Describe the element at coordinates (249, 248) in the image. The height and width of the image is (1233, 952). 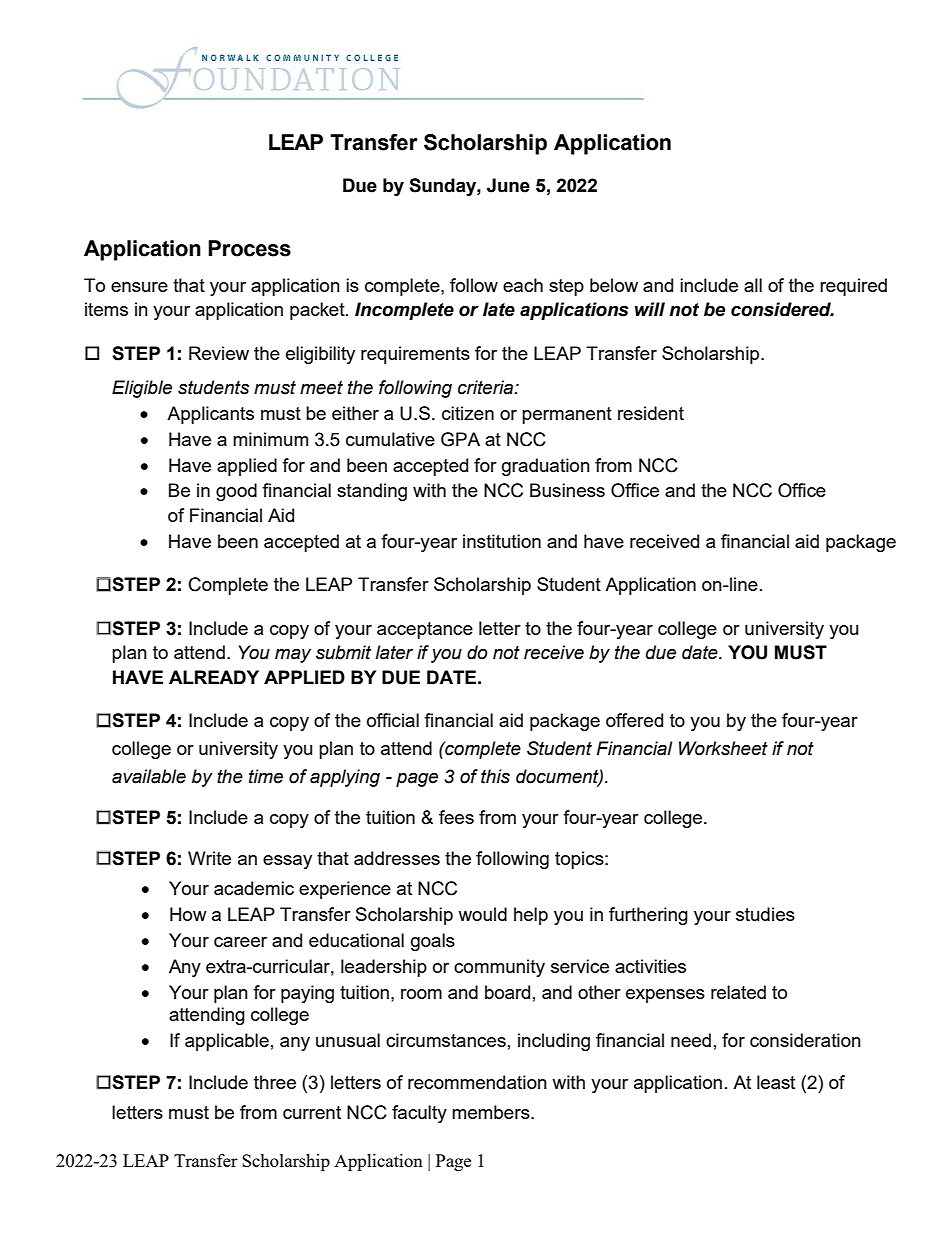
I see `Process` at that location.
